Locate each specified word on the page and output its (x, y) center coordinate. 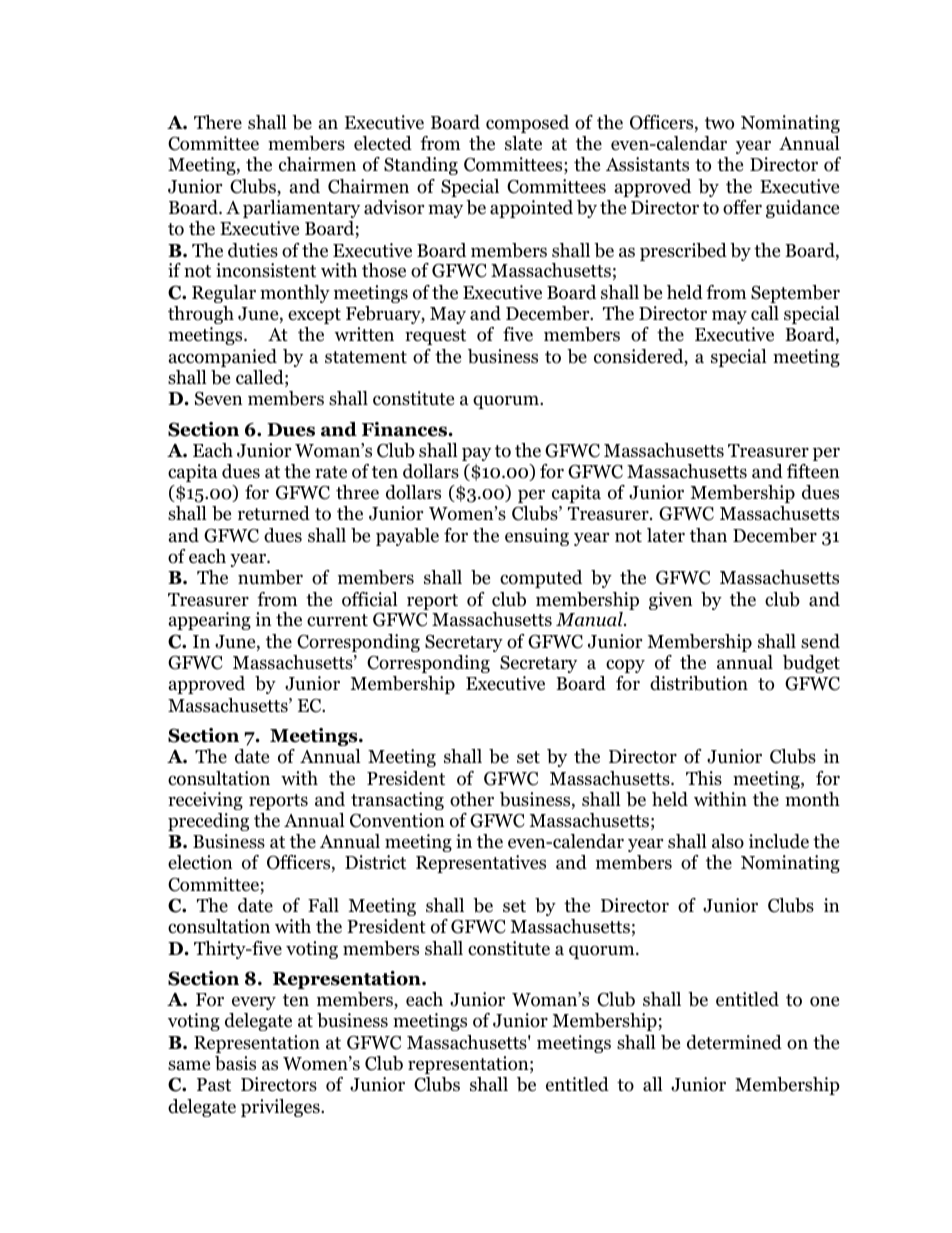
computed (541, 579)
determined (734, 1042)
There (218, 122)
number (270, 577)
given (671, 601)
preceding (208, 822)
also (728, 841)
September (795, 294)
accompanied (223, 358)
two (719, 123)
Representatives (481, 864)
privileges (281, 1108)
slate (523, 143)
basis (235, 1063)
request (435, 337)
